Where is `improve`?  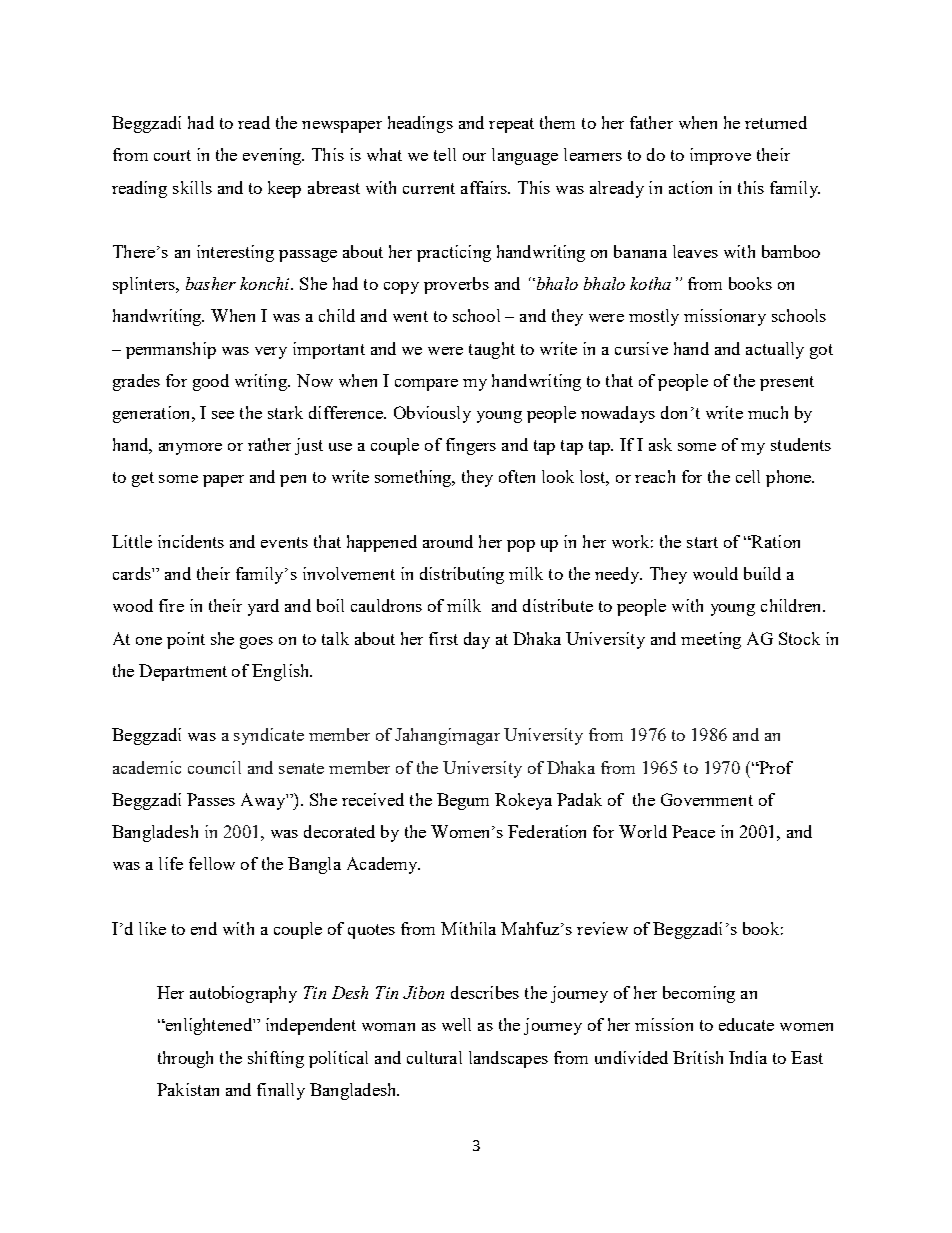
improve is located at coordinates (720, 156).
